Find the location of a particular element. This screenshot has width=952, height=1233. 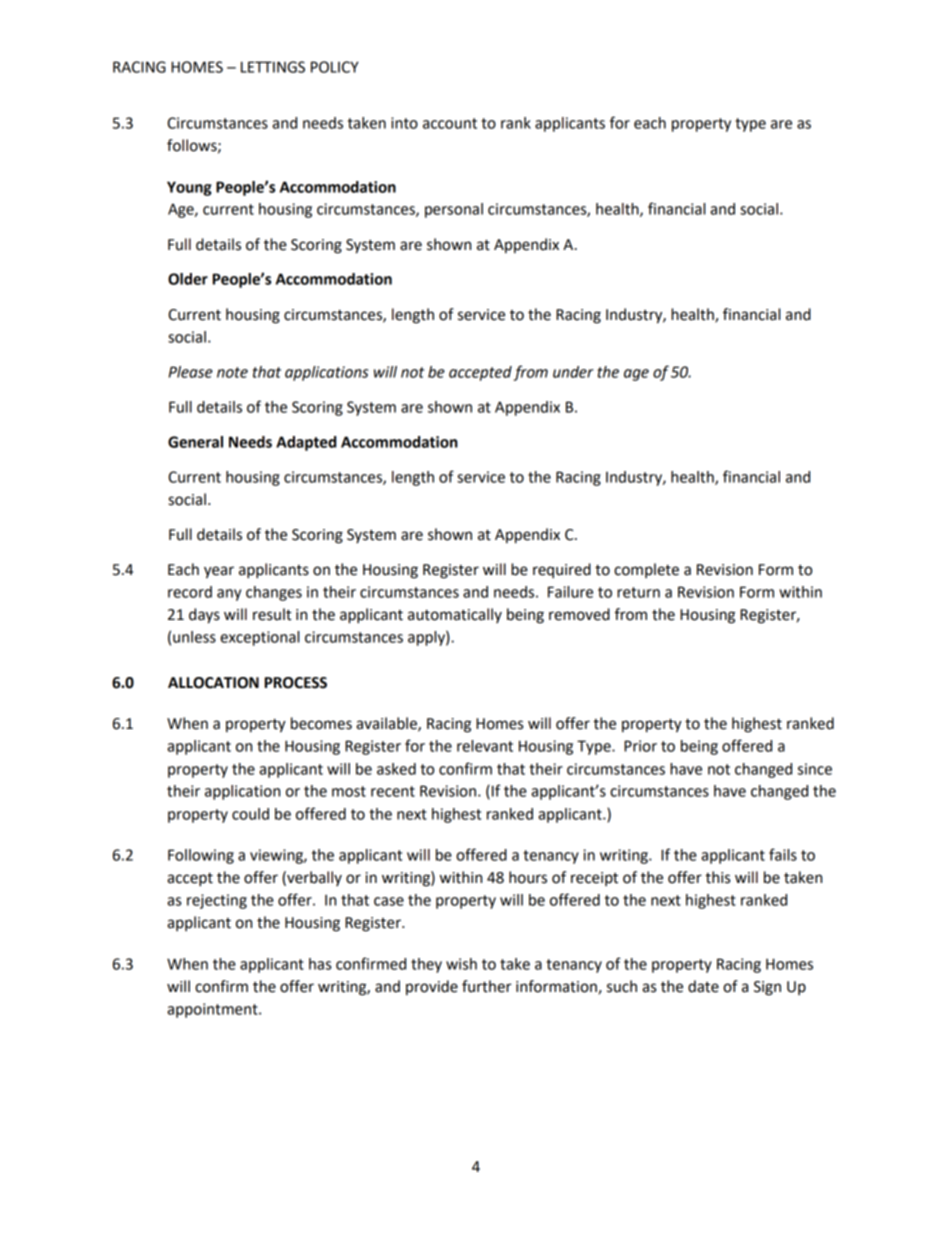

required is located at coordinates (562, 570).
